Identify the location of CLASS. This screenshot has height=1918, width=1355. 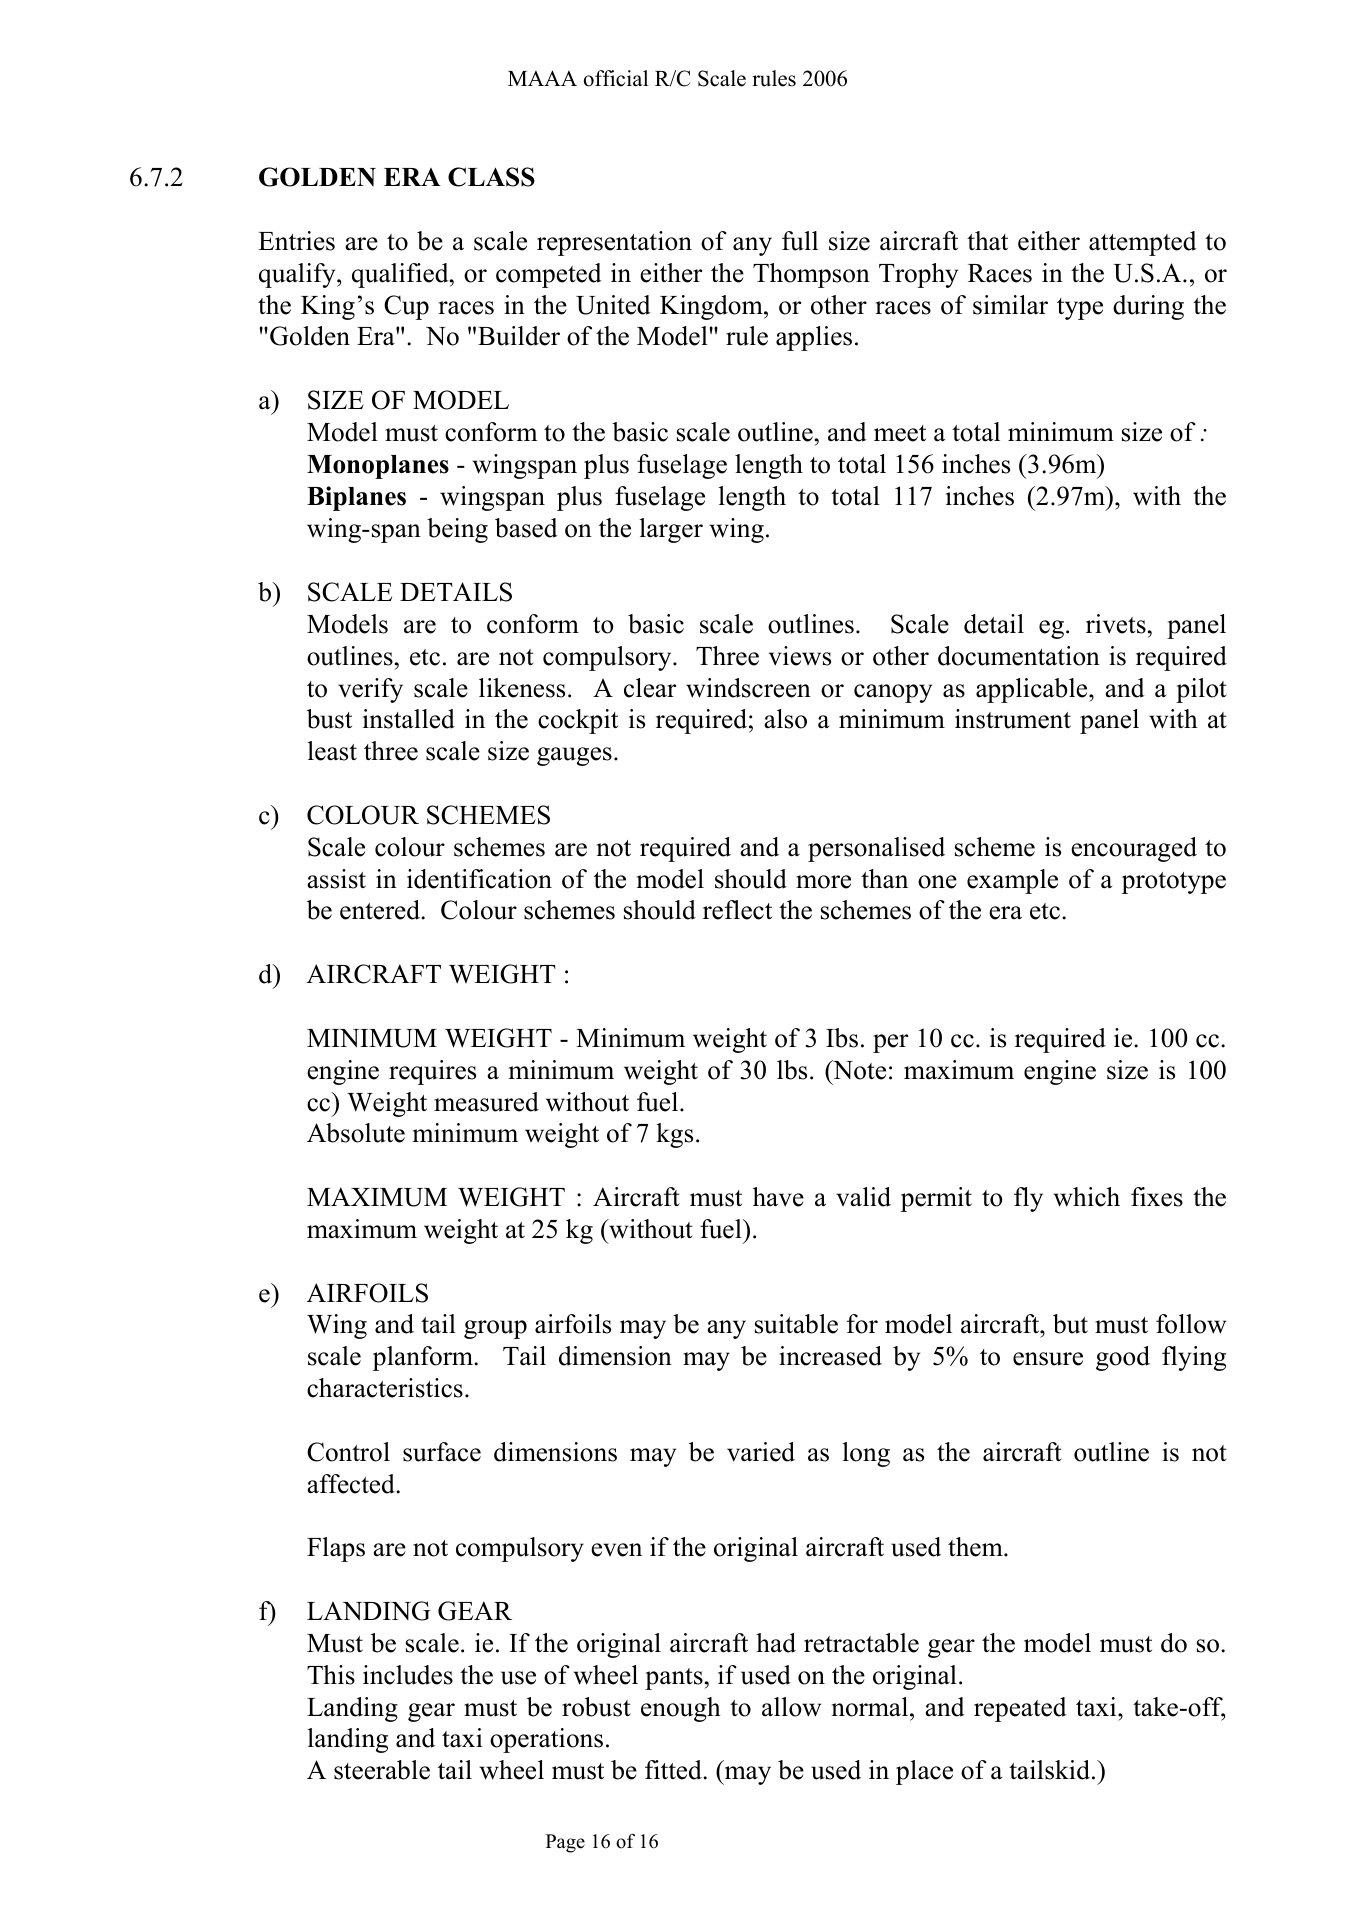
(491, 177).
